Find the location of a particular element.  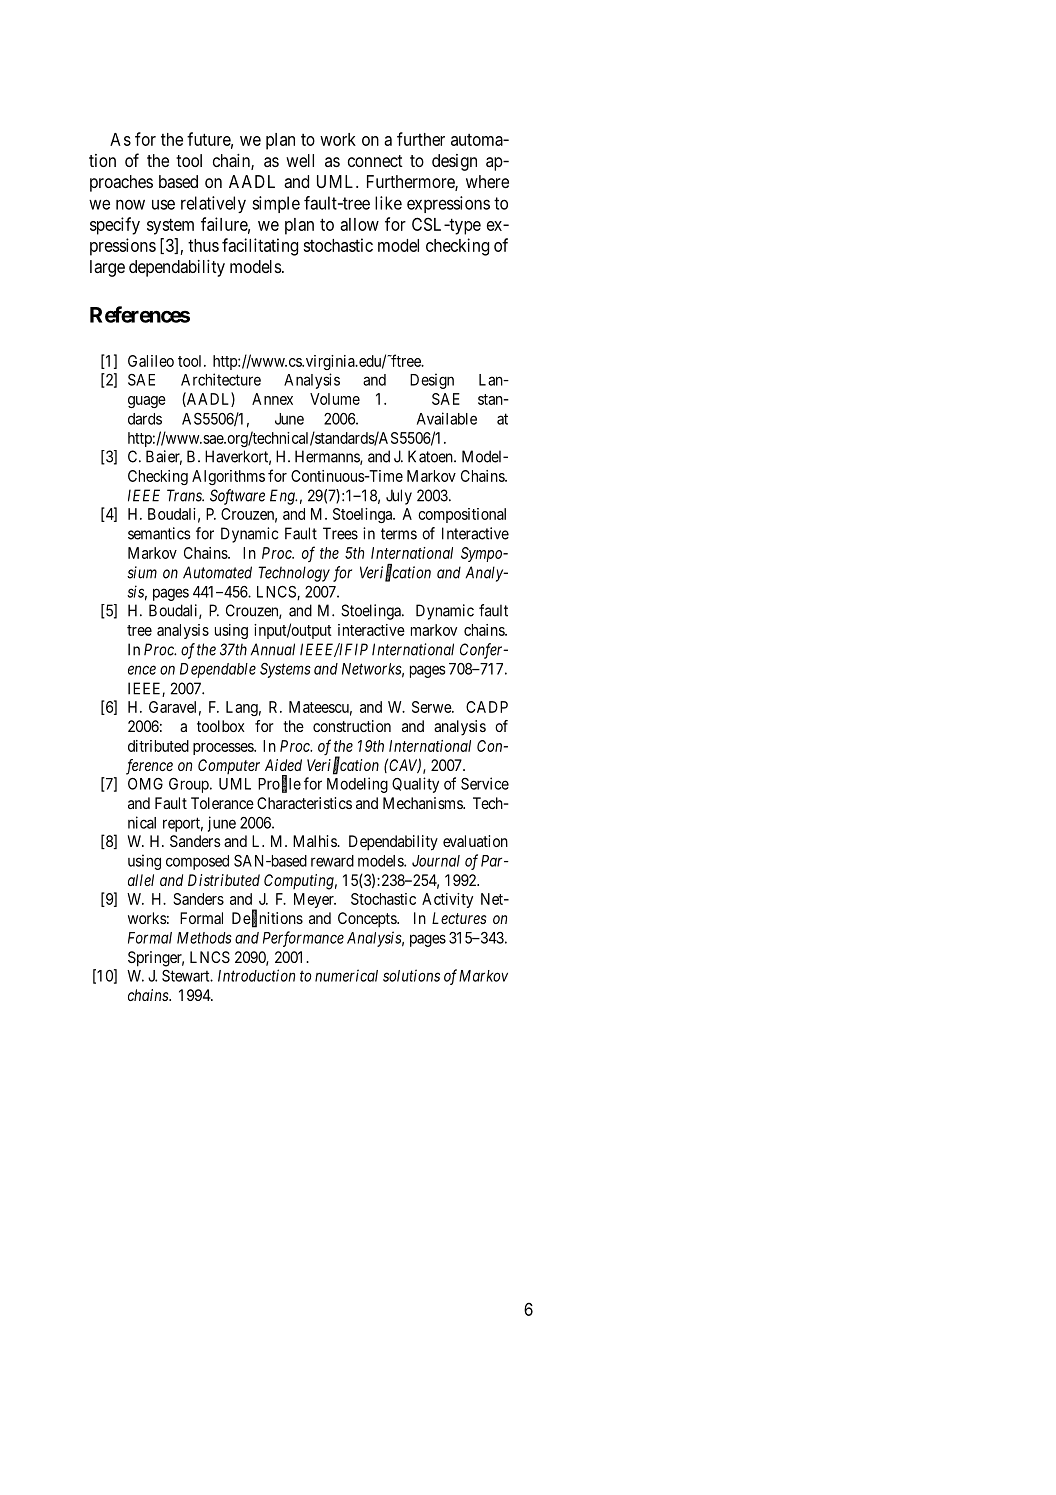

use is located at coordinates (163, 204).
